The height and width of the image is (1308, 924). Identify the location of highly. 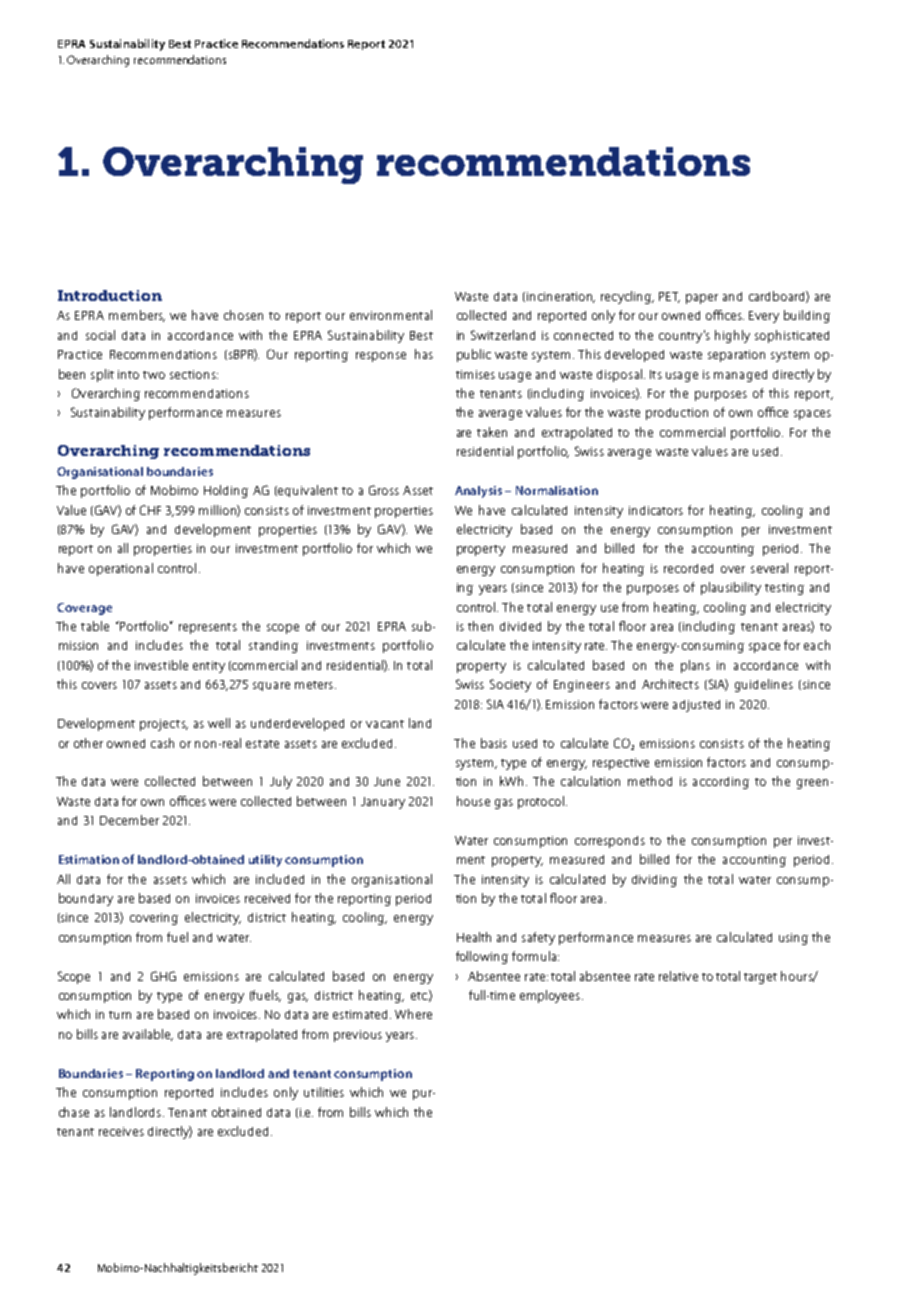
(732, 336).
